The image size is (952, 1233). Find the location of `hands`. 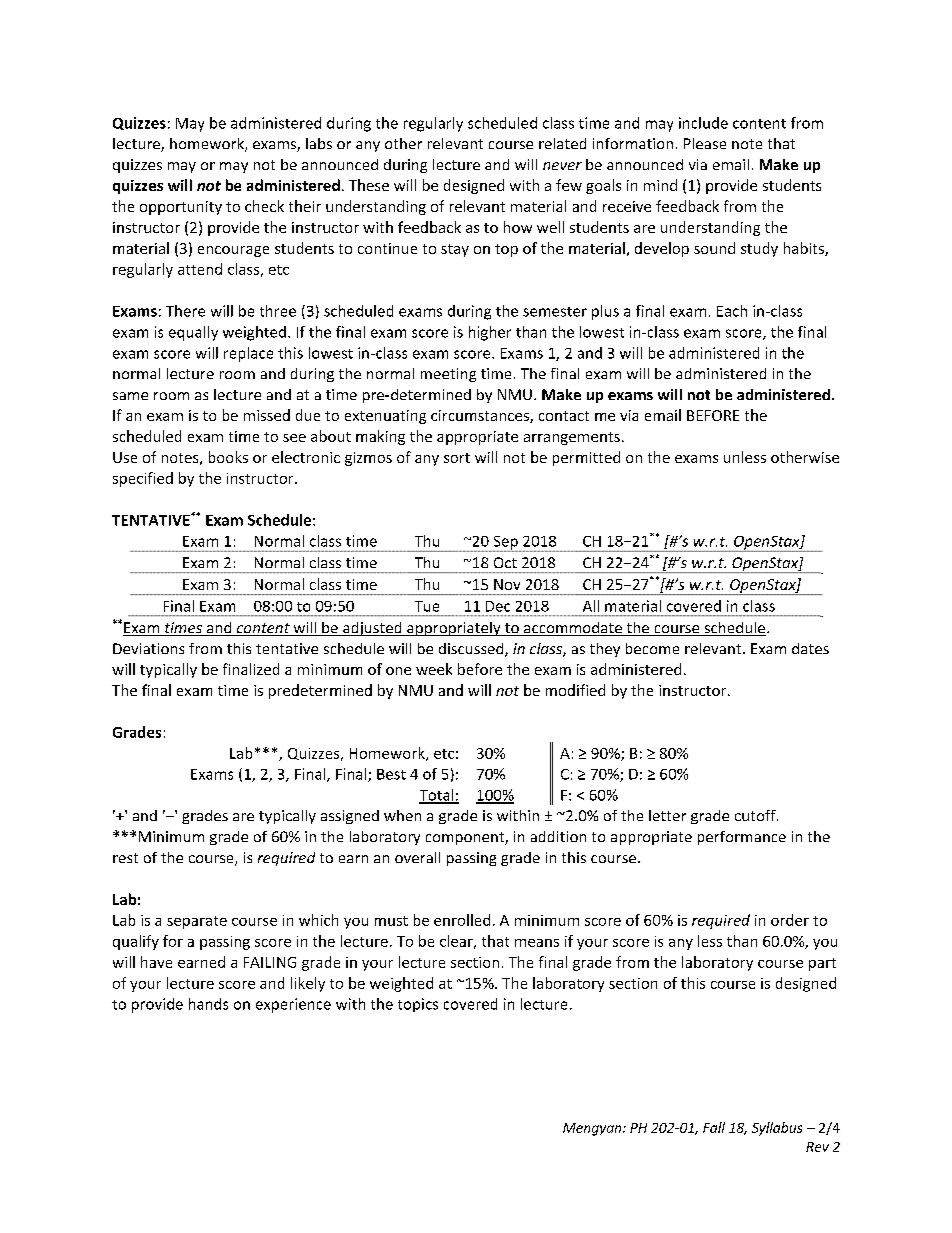

hands is located at coordinates (208, 1004).
